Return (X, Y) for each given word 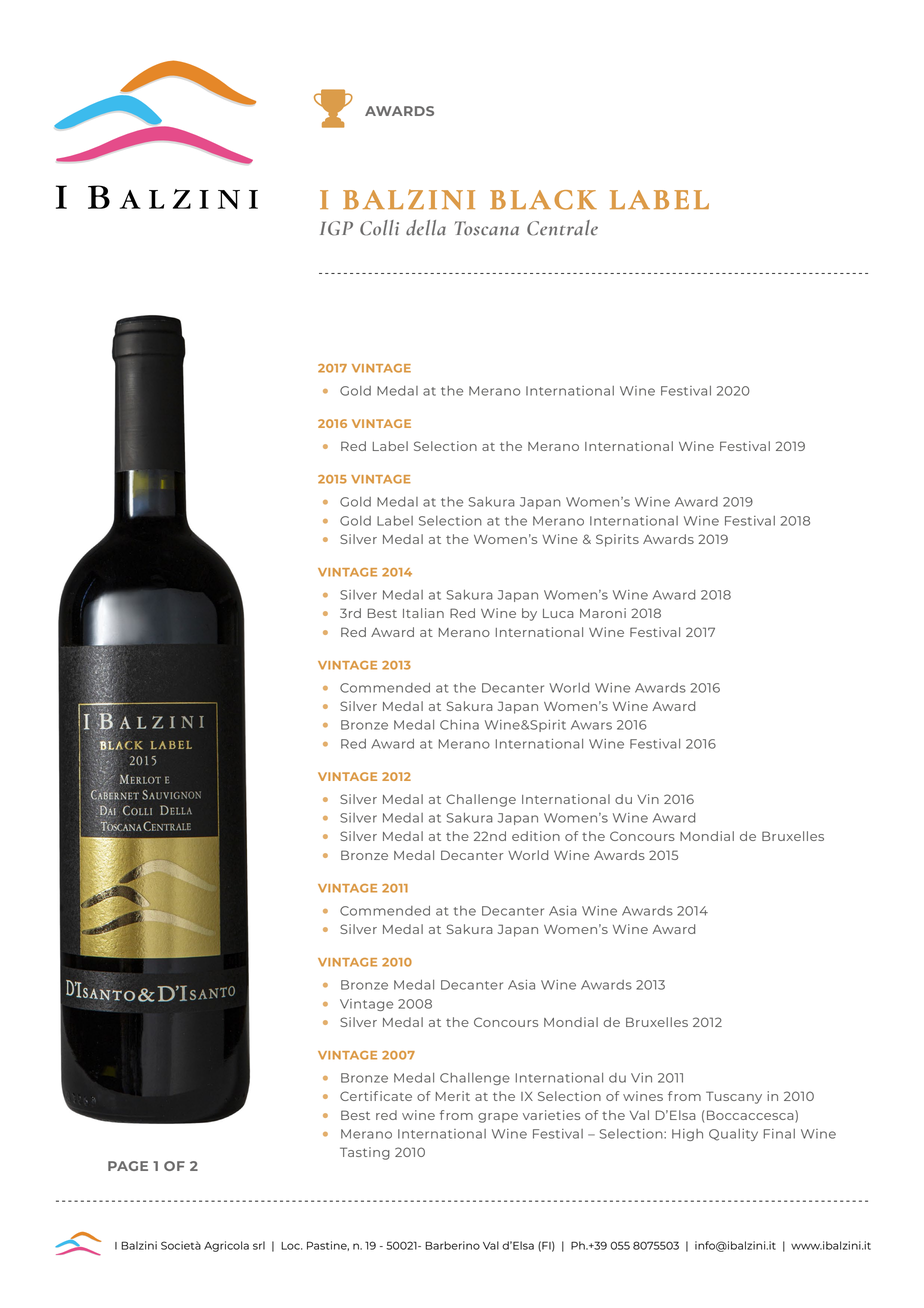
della (426, 228)
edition (536, 836)
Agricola (226, 1246)
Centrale (562, 228)
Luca (558, 613)
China (459, 725)
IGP (336, 228)
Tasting (365, 1153)
